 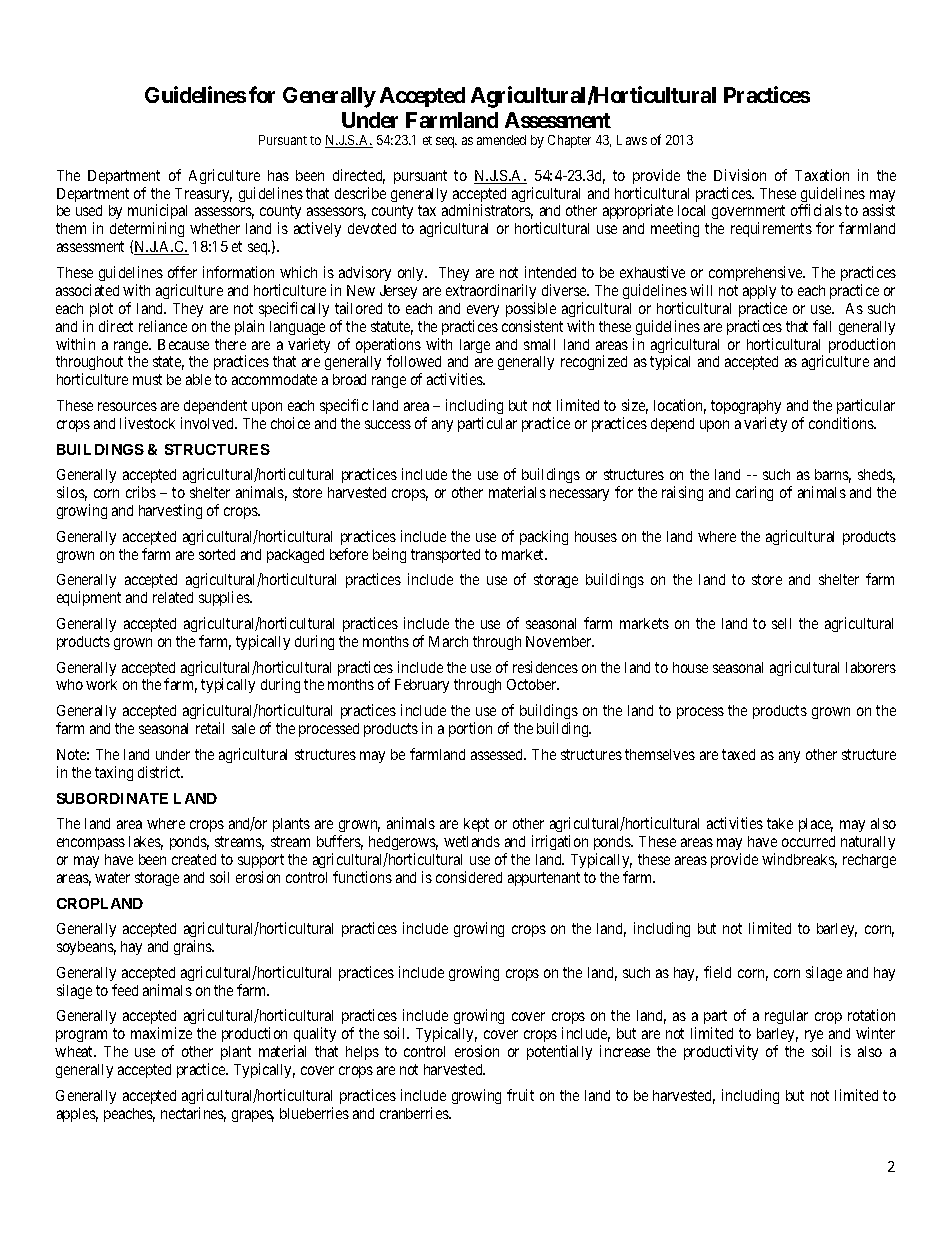 What do you see at coordinates (738, 754) in the screenshot?
I see `taxed` at bounding box center [738, 754].
